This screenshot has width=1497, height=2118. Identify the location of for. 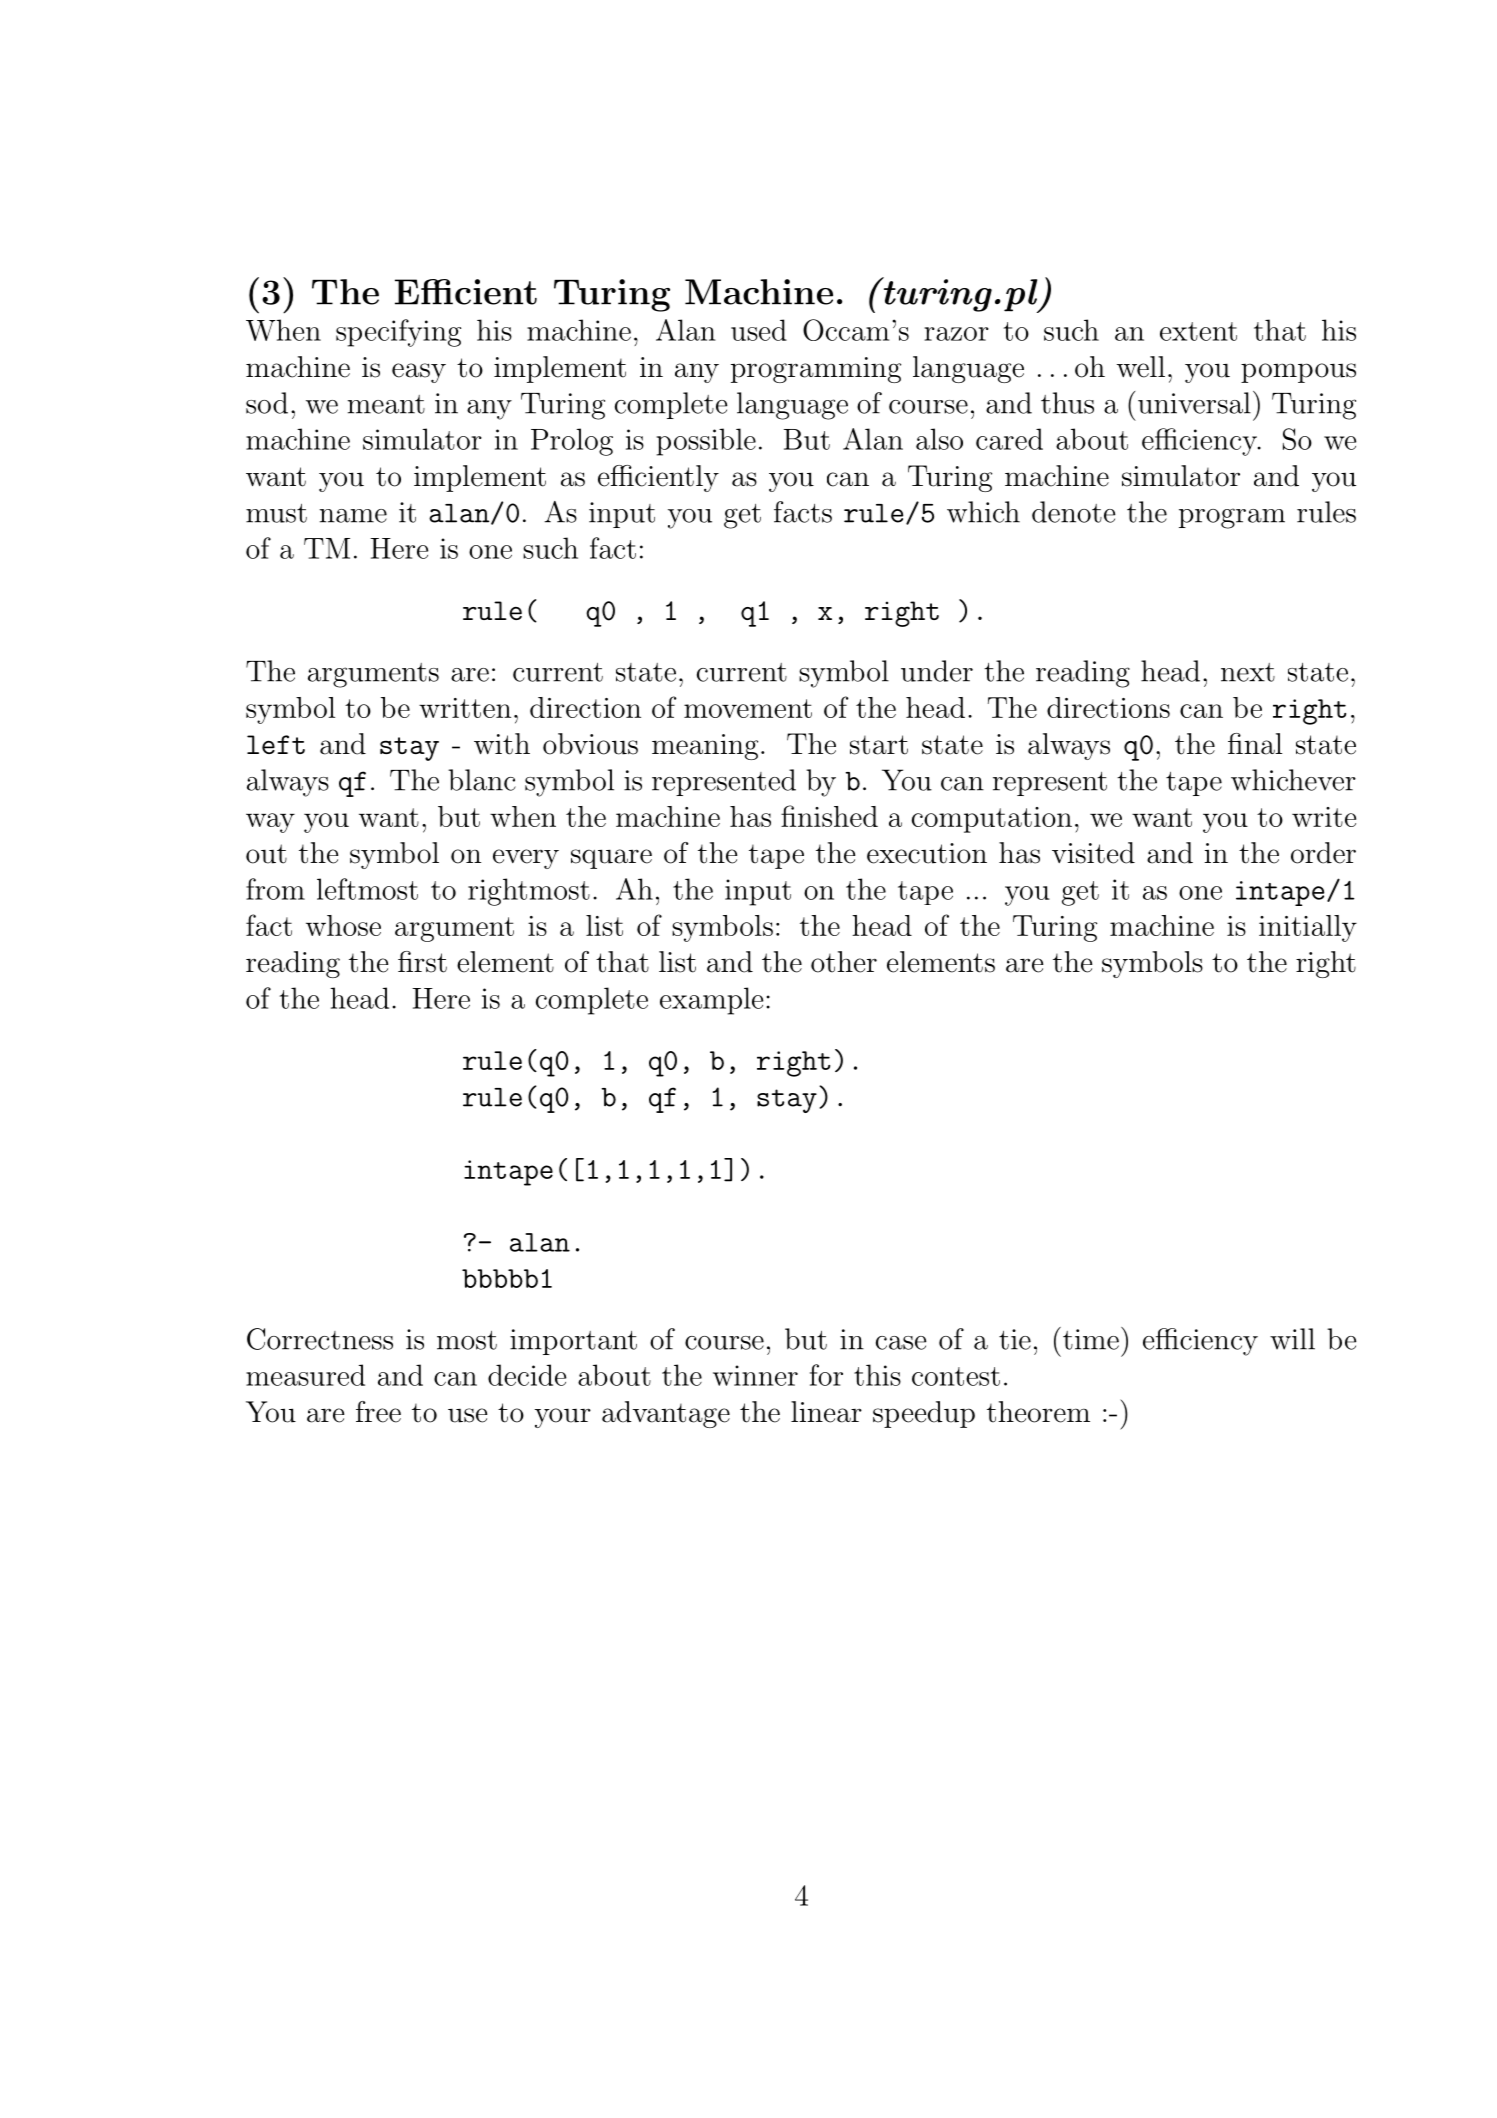
(826, 1375).
